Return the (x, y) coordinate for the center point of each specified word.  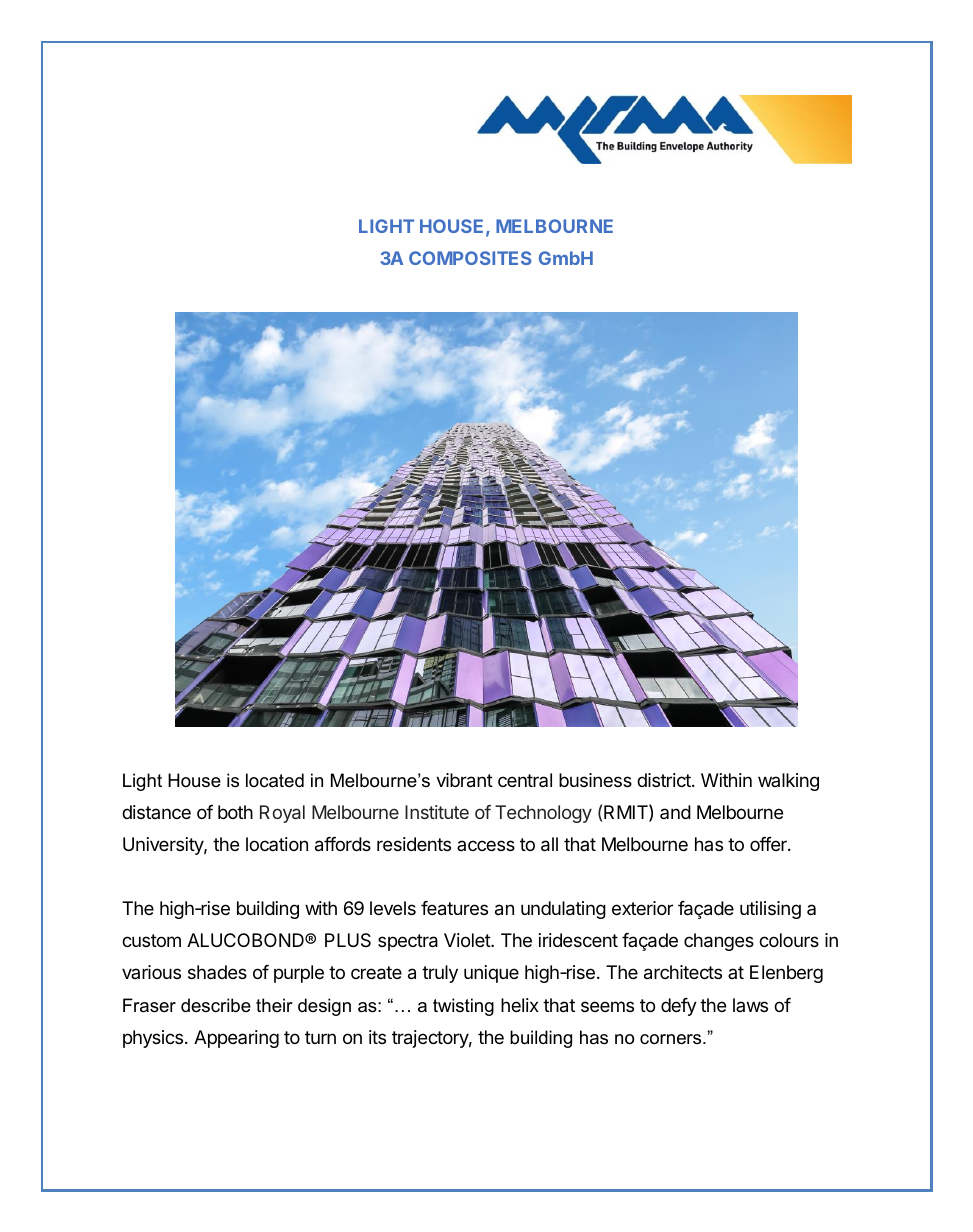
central (525, 780)
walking (788, 782)
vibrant (464, 780)
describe (216, 1005)
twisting (463, 1007)
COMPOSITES (470, 258)
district (665, 780)
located (275, 780)
